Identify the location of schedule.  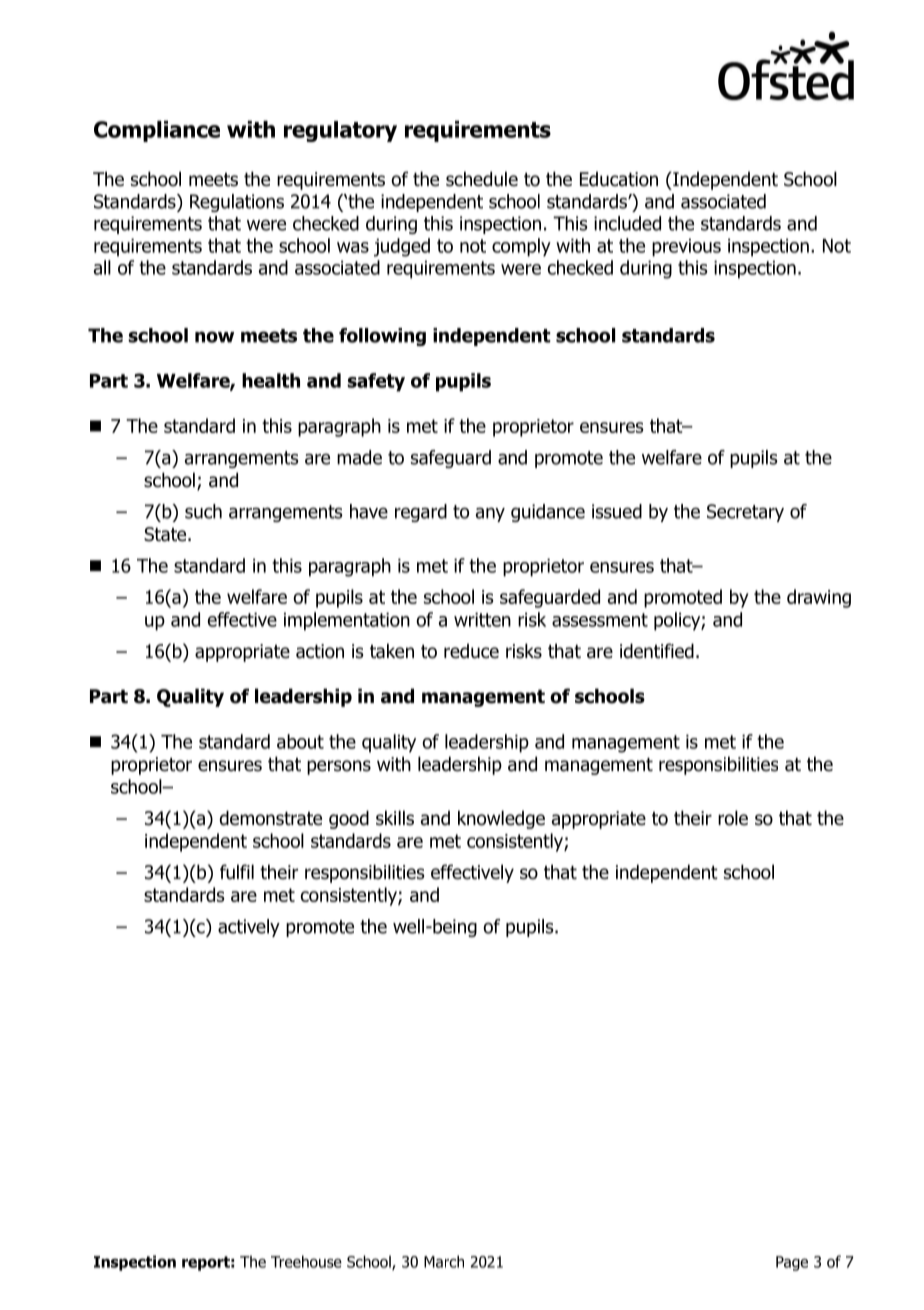
(482, 179).
